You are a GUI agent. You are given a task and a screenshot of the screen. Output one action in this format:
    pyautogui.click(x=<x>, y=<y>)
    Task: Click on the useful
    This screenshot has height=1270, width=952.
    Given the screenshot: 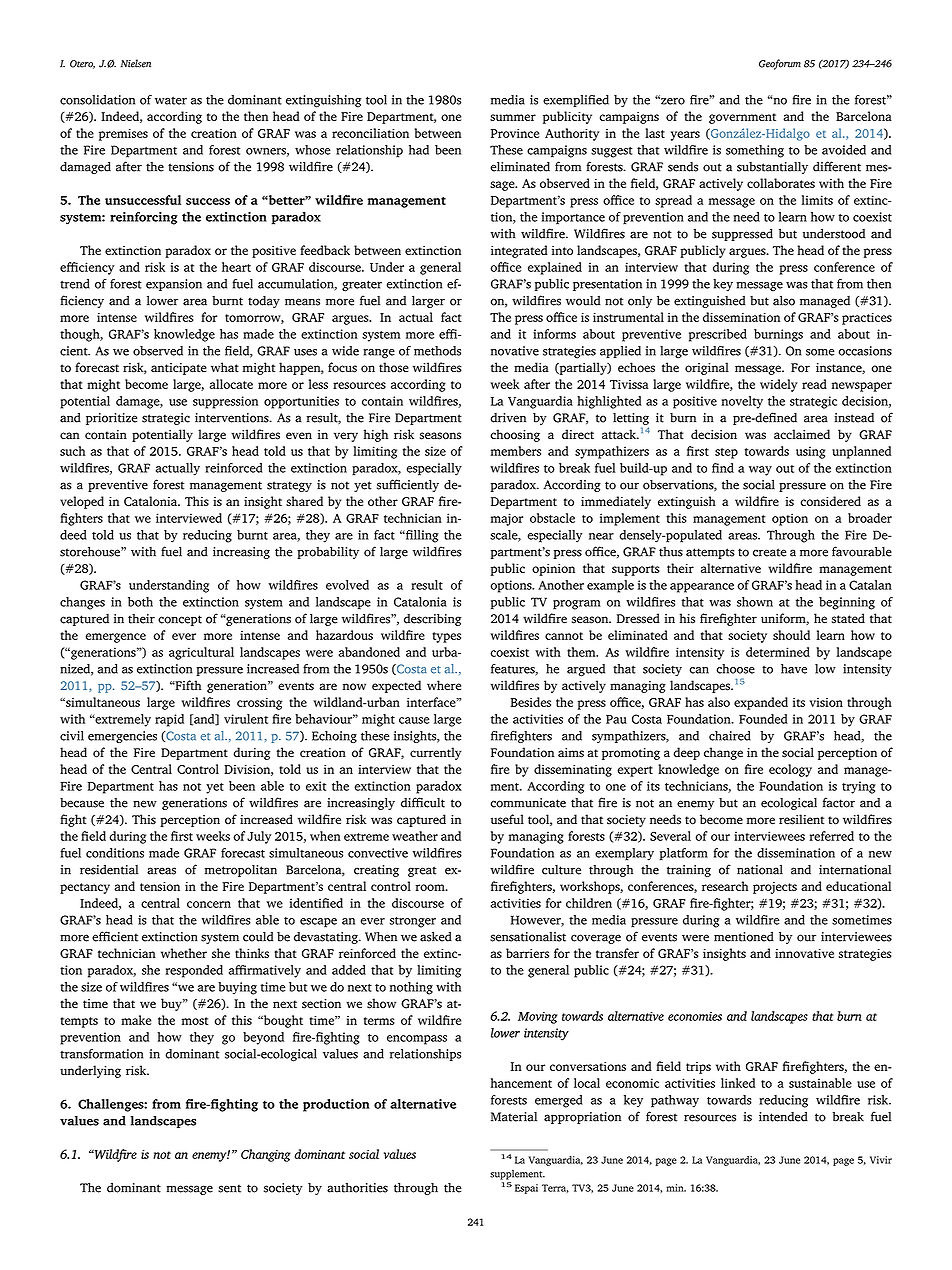 What is the action you would take?
    pyautogui.click(x=507, y=819)
